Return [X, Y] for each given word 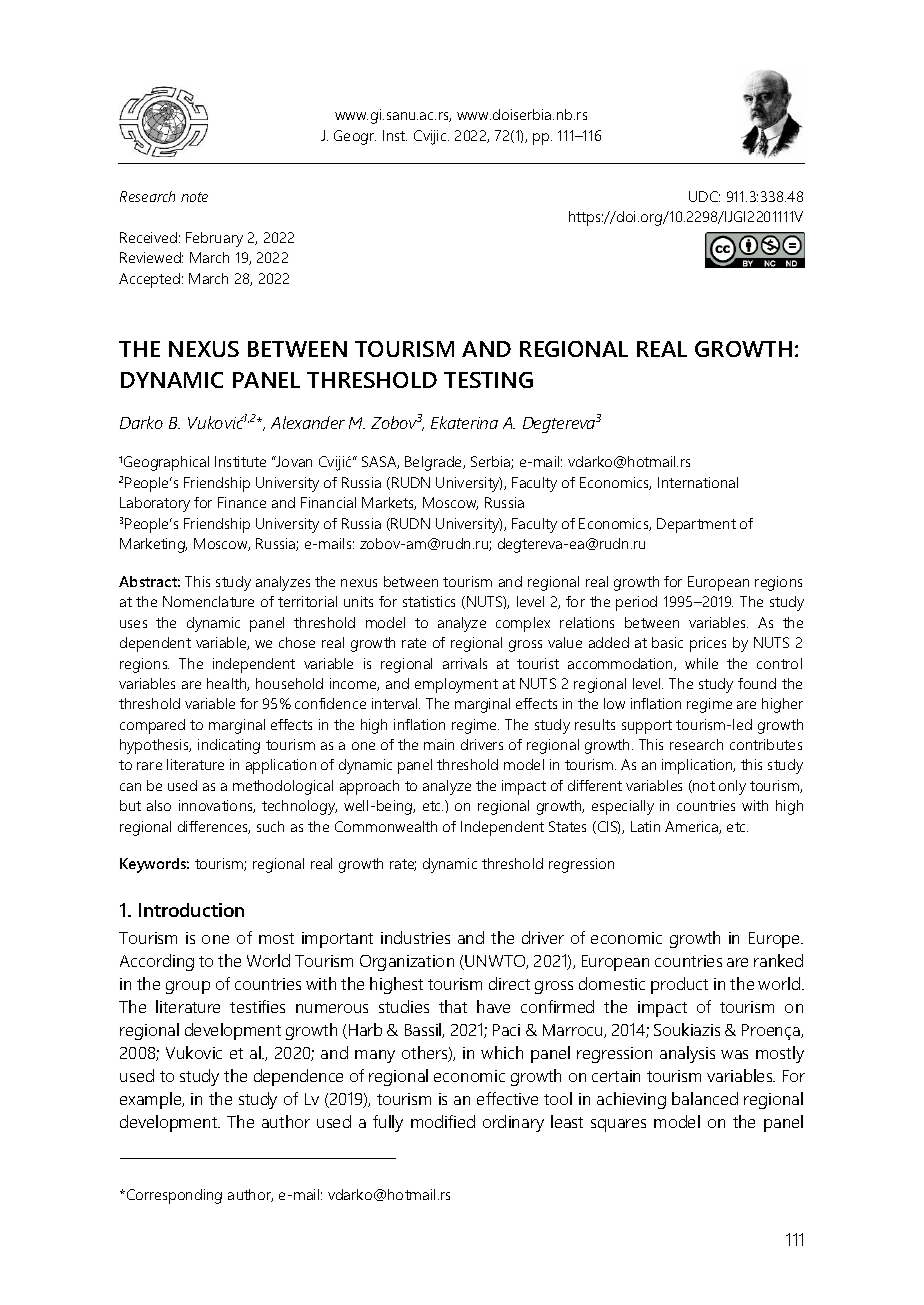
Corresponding [173, 1196]
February [214, 239]
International [698, 482]
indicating [229, 746]
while [701, 663]
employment [456, 685]
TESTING [488, 380]
